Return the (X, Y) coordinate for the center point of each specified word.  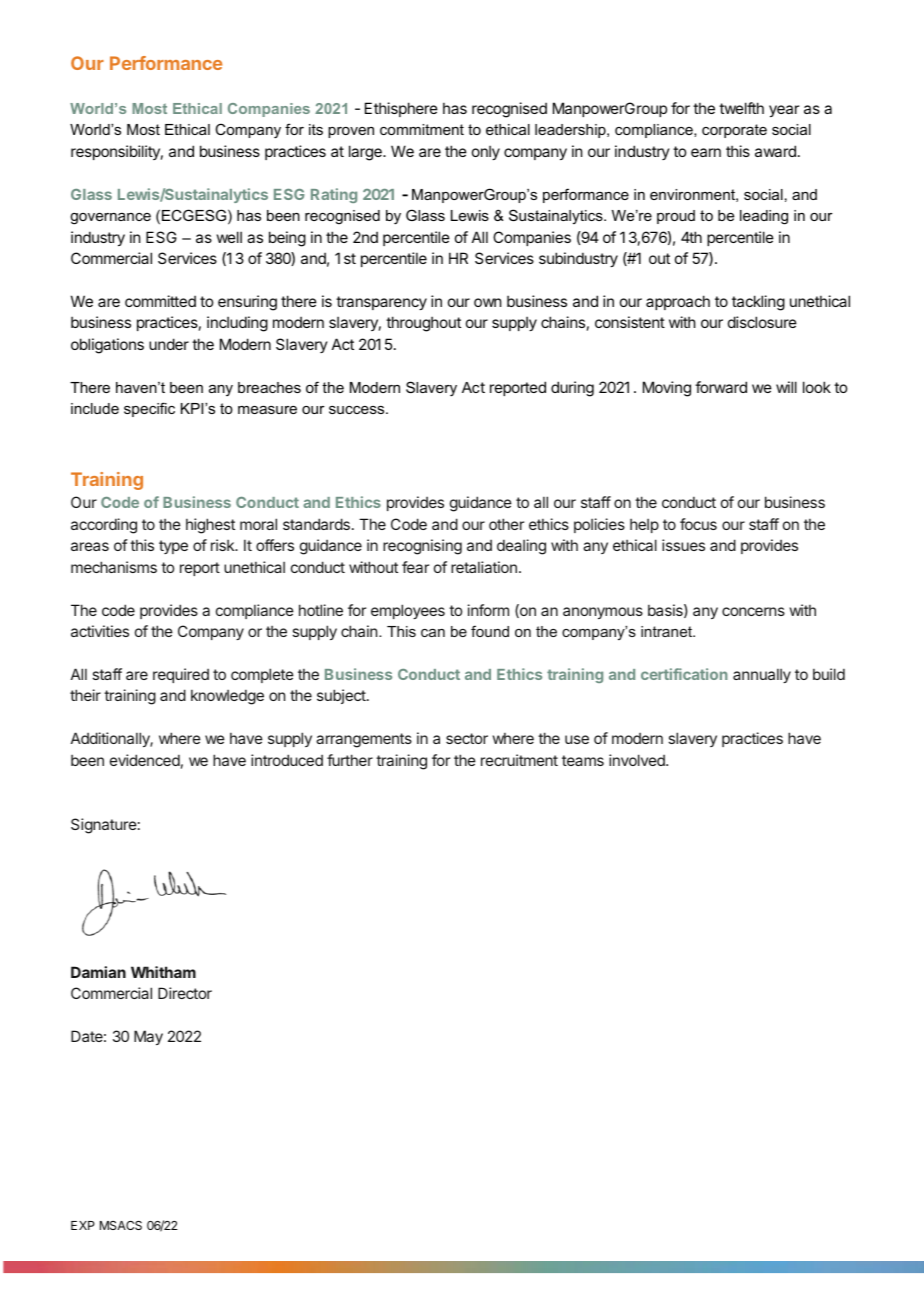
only (486, 152)
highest (210, 526)
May (148, 1037)
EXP (83, 1225)
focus (698, 524)
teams (583, 760)
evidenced (145, 760)
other (506, 524)
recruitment (519, 760)
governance (110, 219)
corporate (734, 131)
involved (638, 760)
